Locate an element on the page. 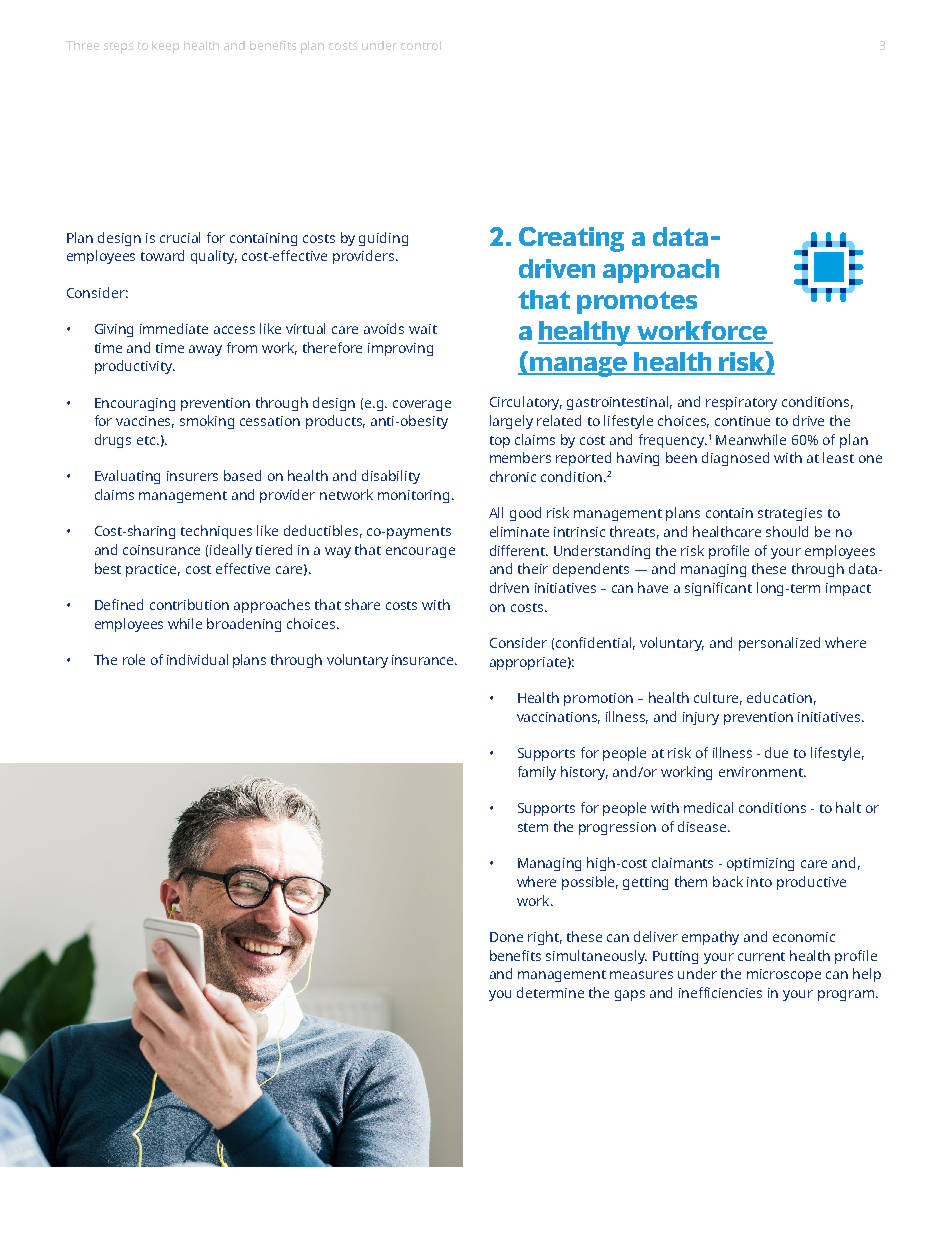  Done is located at coordinates (506, 937).
